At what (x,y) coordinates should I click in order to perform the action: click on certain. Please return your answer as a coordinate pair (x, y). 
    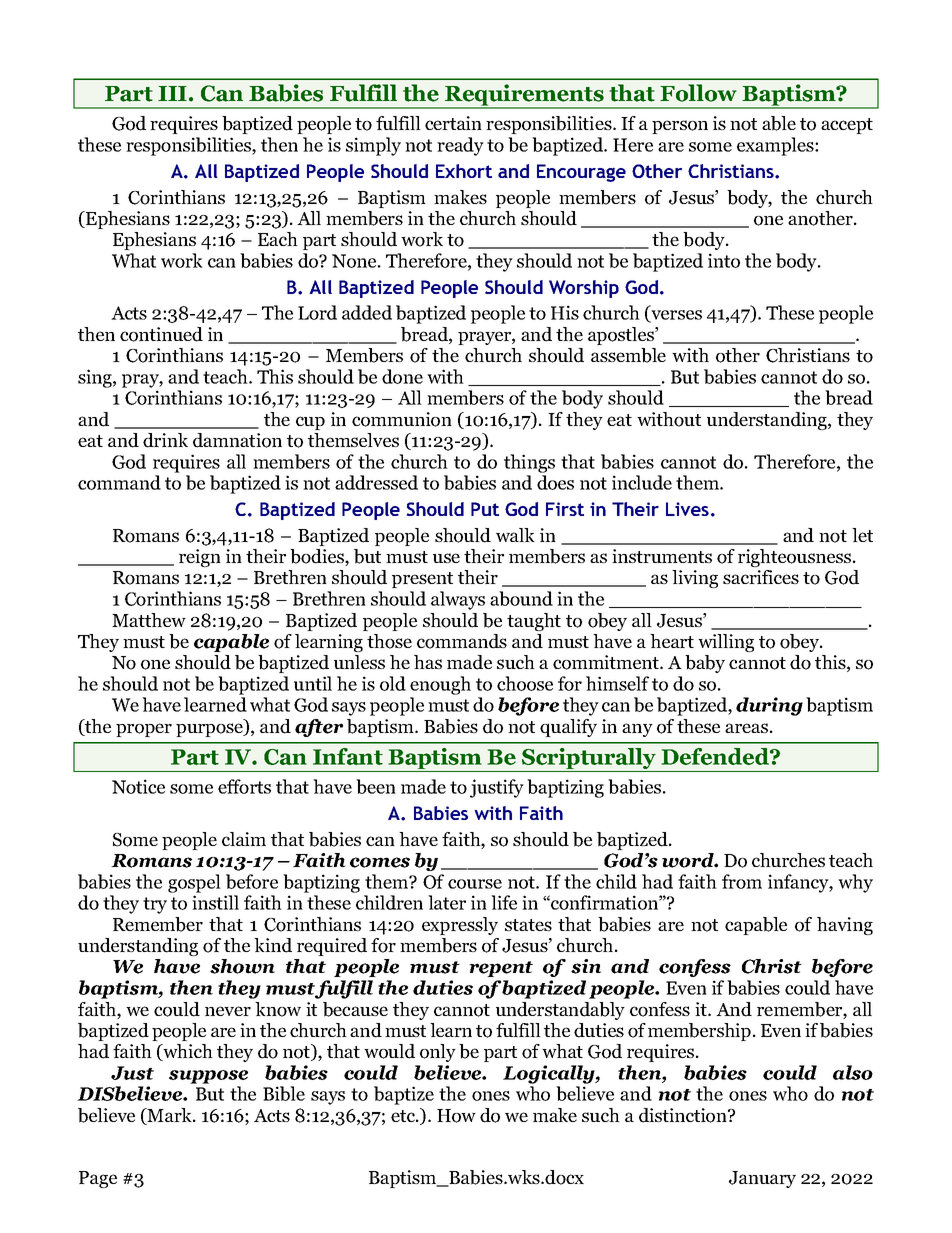
    Looking at the image, I should click on (453, 123).
